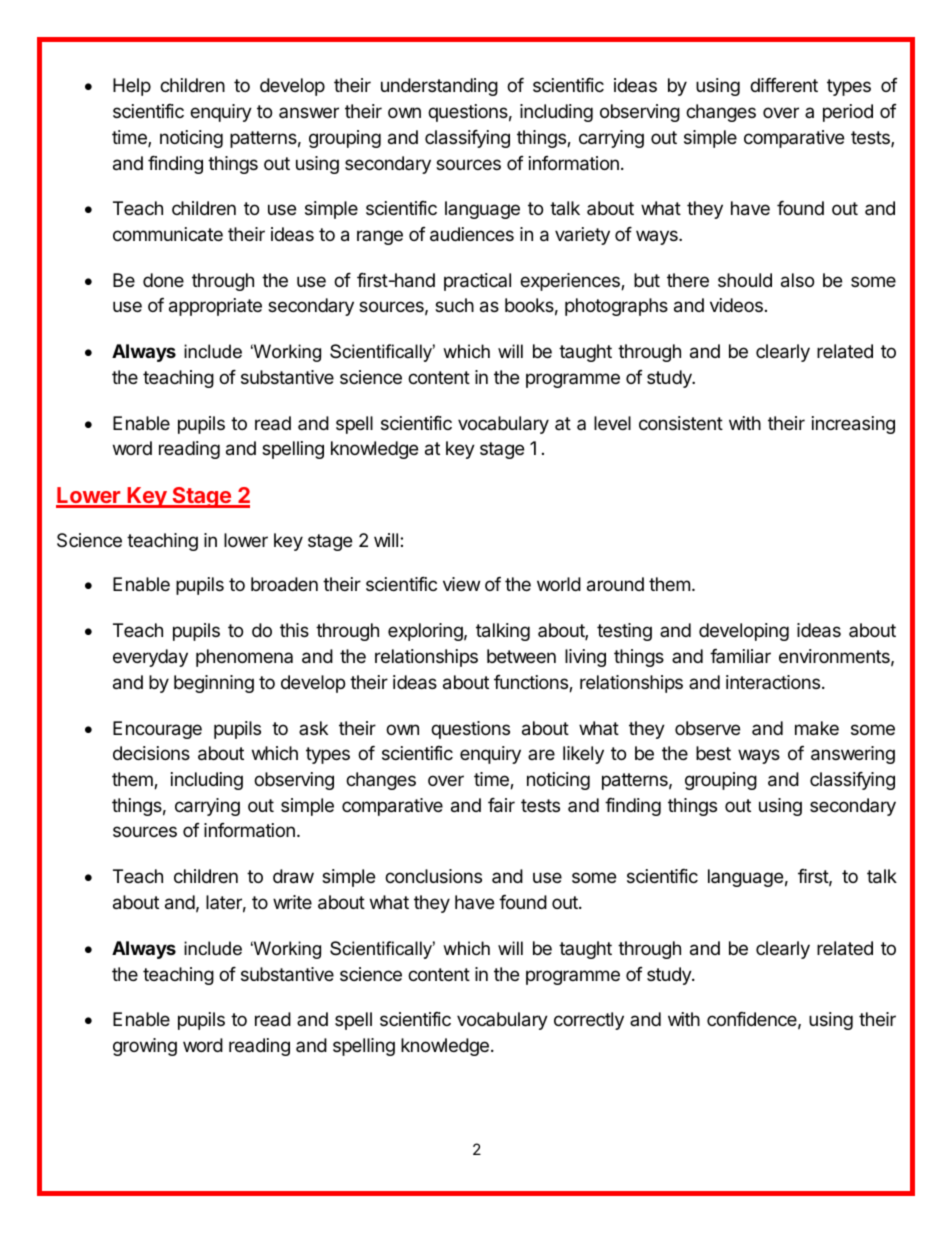  Describe the element at coordinates (784, 85) in the document. I see `different` at that location.
